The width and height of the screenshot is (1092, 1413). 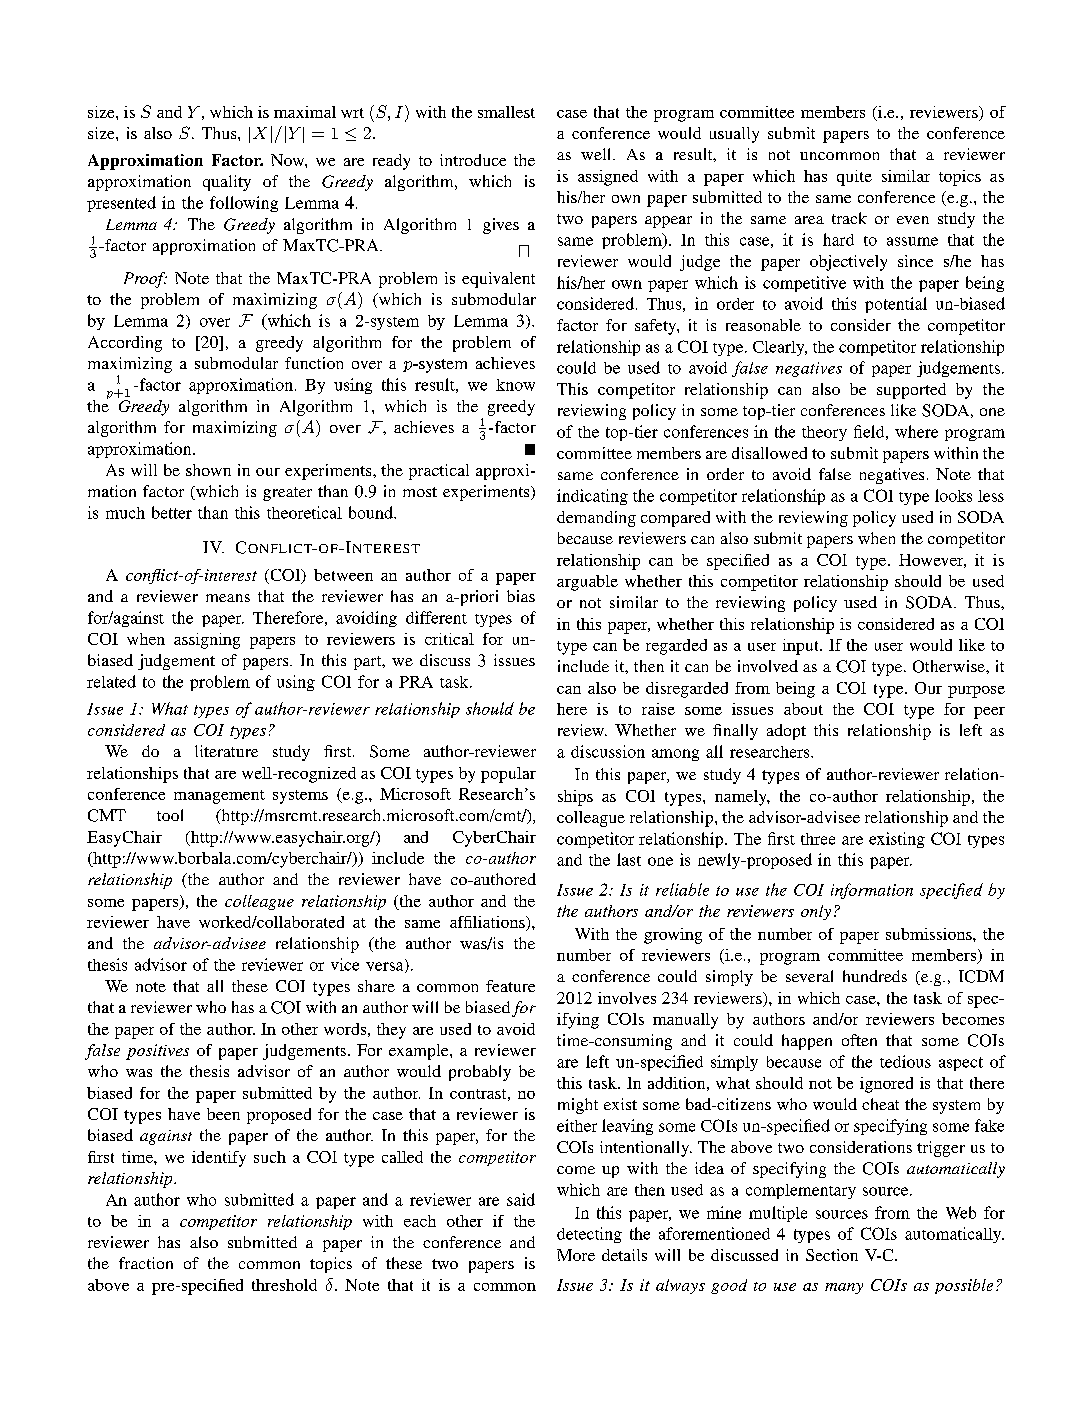 I want to click on More, so click(x=576, y=1255).
